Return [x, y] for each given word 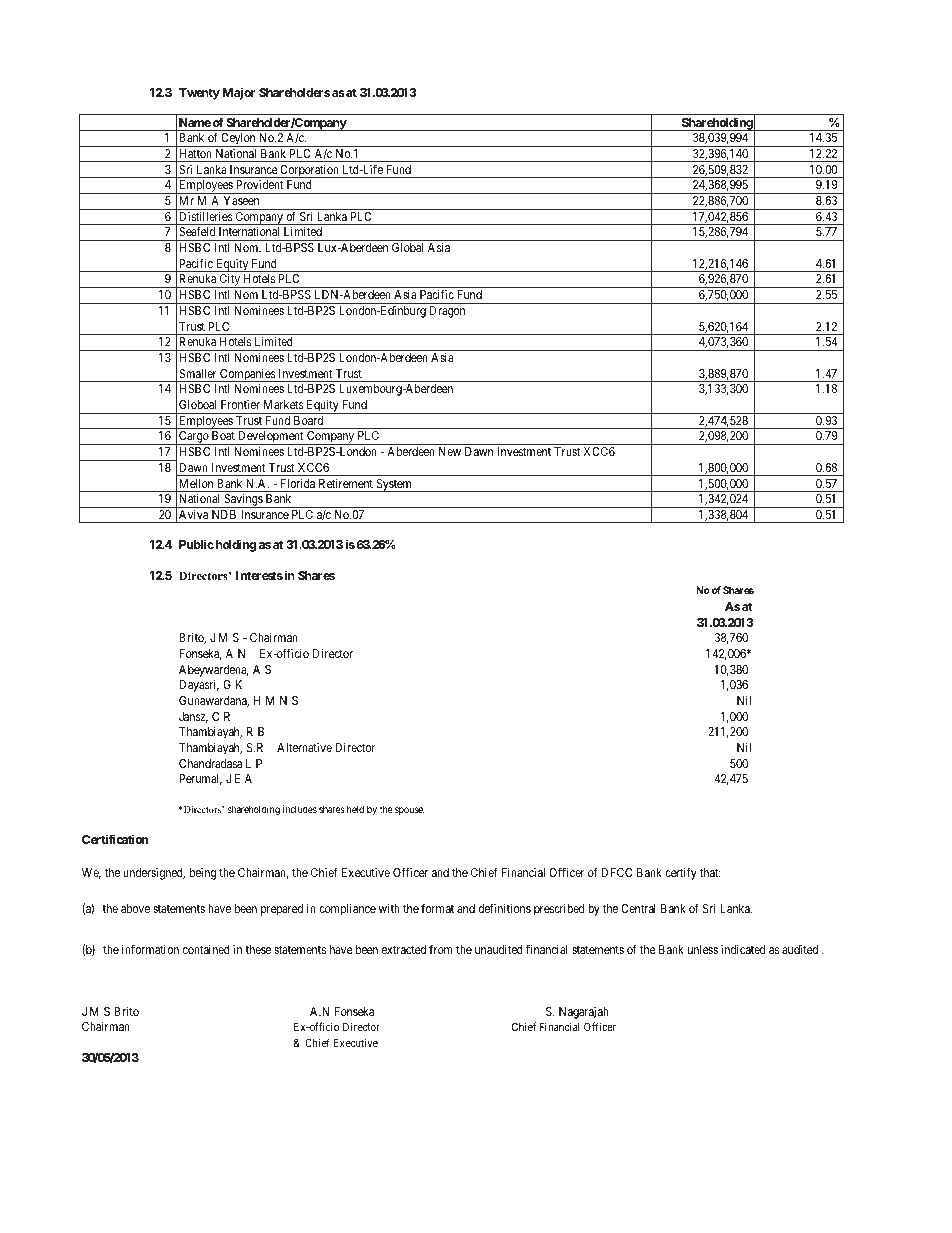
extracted [404, 949]
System [394, 485]
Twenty [199, 94]
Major [239, 93]
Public [196, 544]
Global [407, 247]
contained [206, 949]
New [450, 451]
